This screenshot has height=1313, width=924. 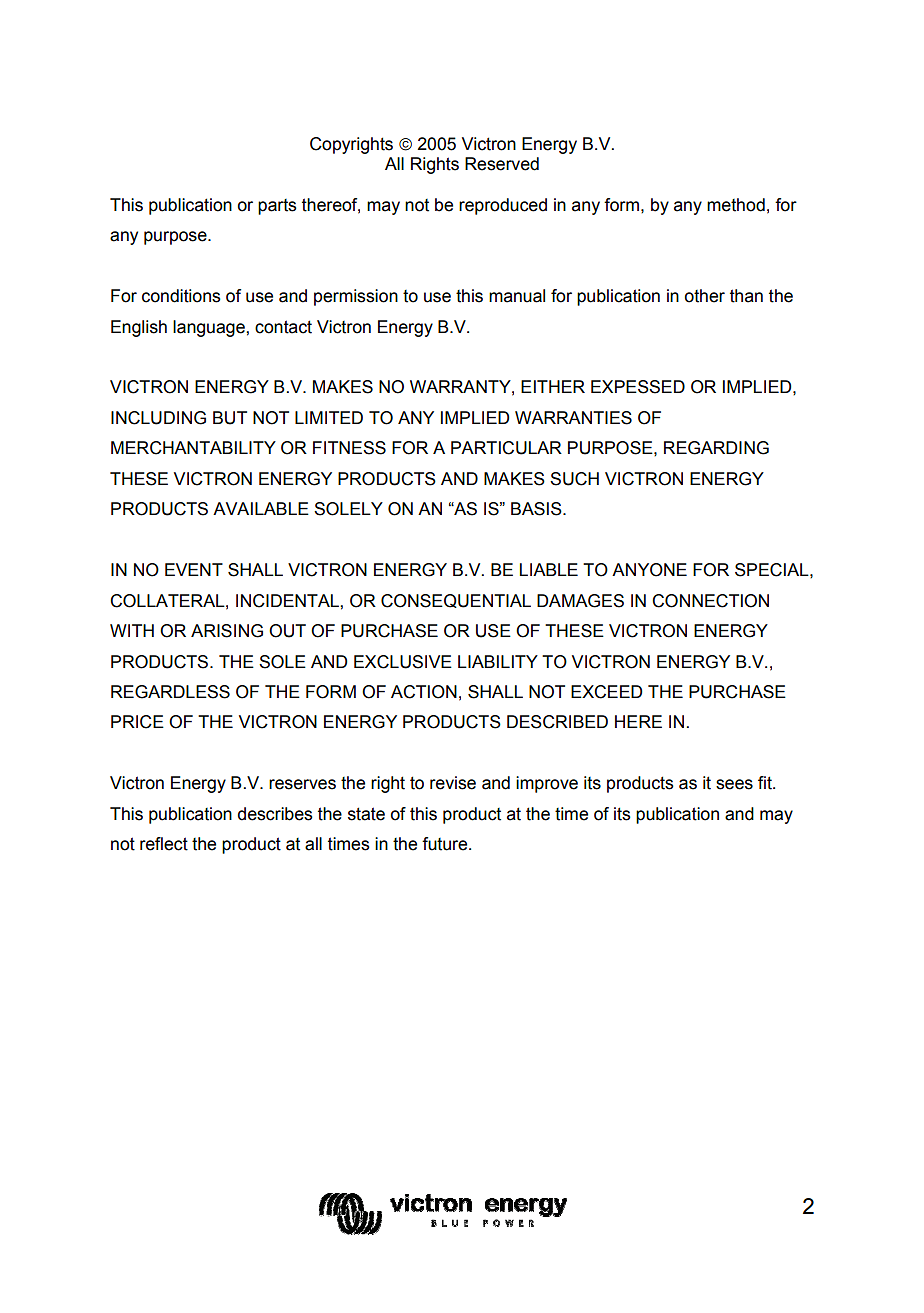 What do you see at coordinates (736, 205) in the screenshot?
I see `method` at bounding box center [736, 205].
